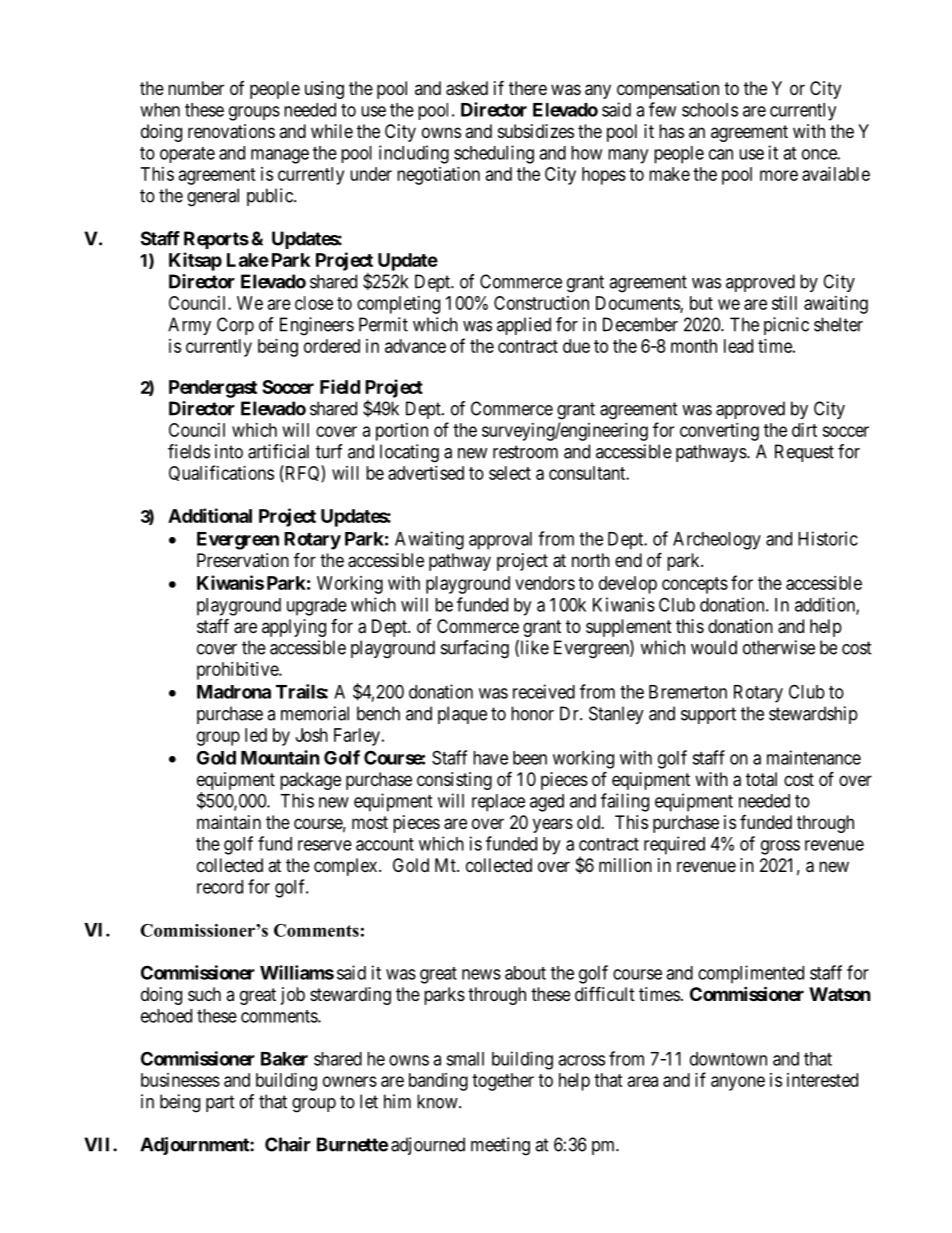 The width and height of the document is (952, 1233). What do you see at coordinates (229, 451) in the document?
I see `into` at bounding box center [229, 451].
